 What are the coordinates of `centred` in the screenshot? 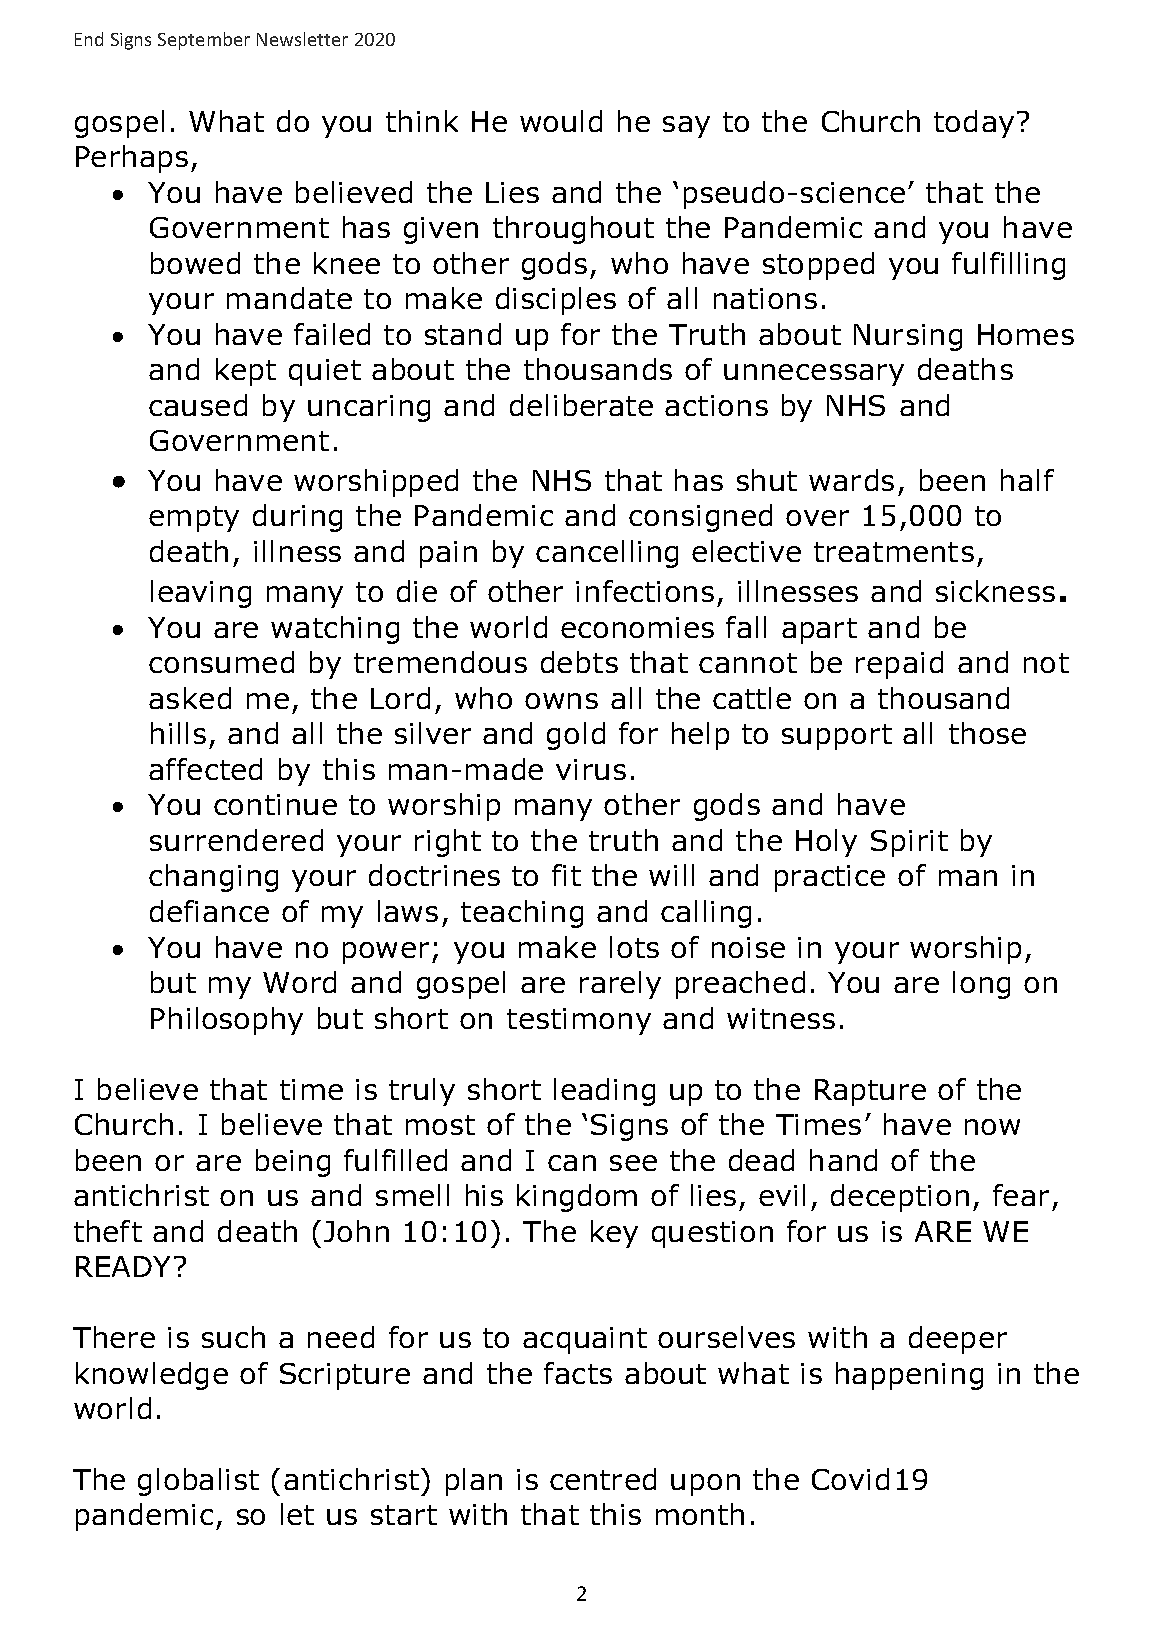 It's located at (603, 1479).
